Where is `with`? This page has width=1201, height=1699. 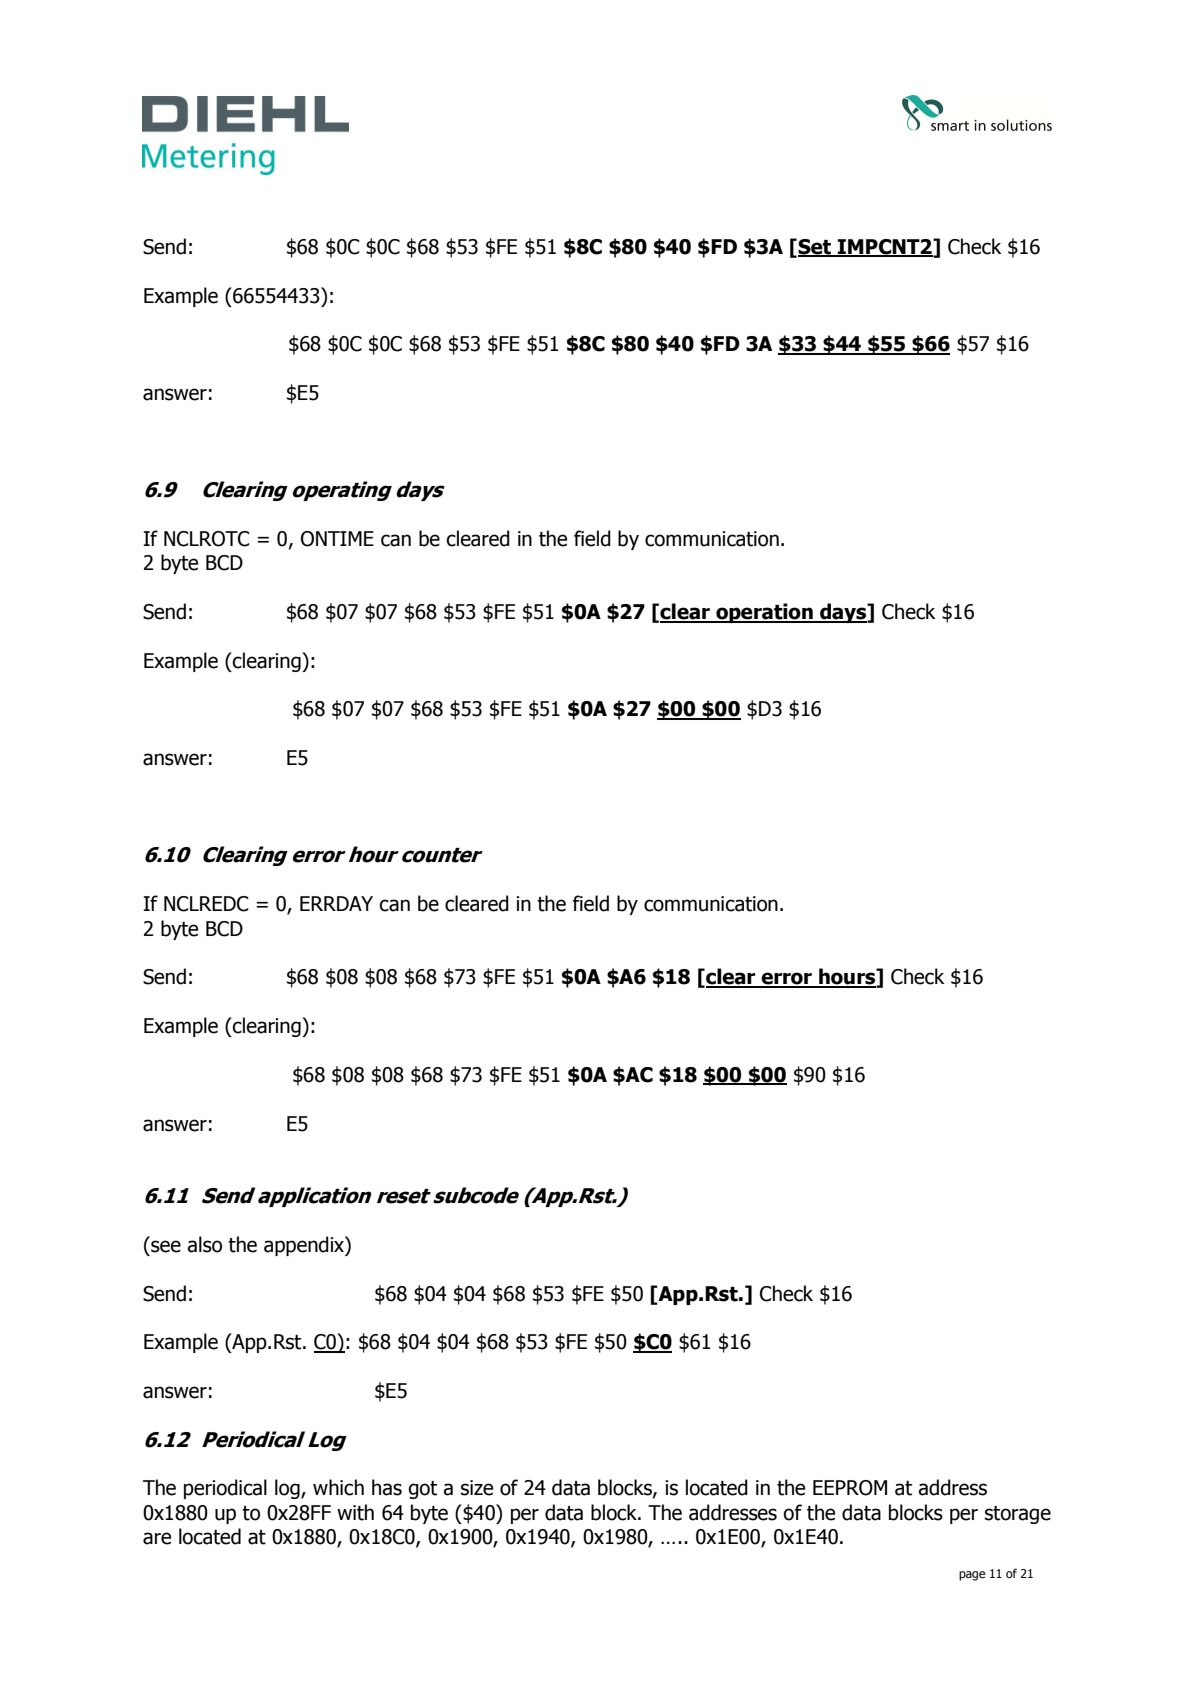
with is located at coordinates (355, 1512).
